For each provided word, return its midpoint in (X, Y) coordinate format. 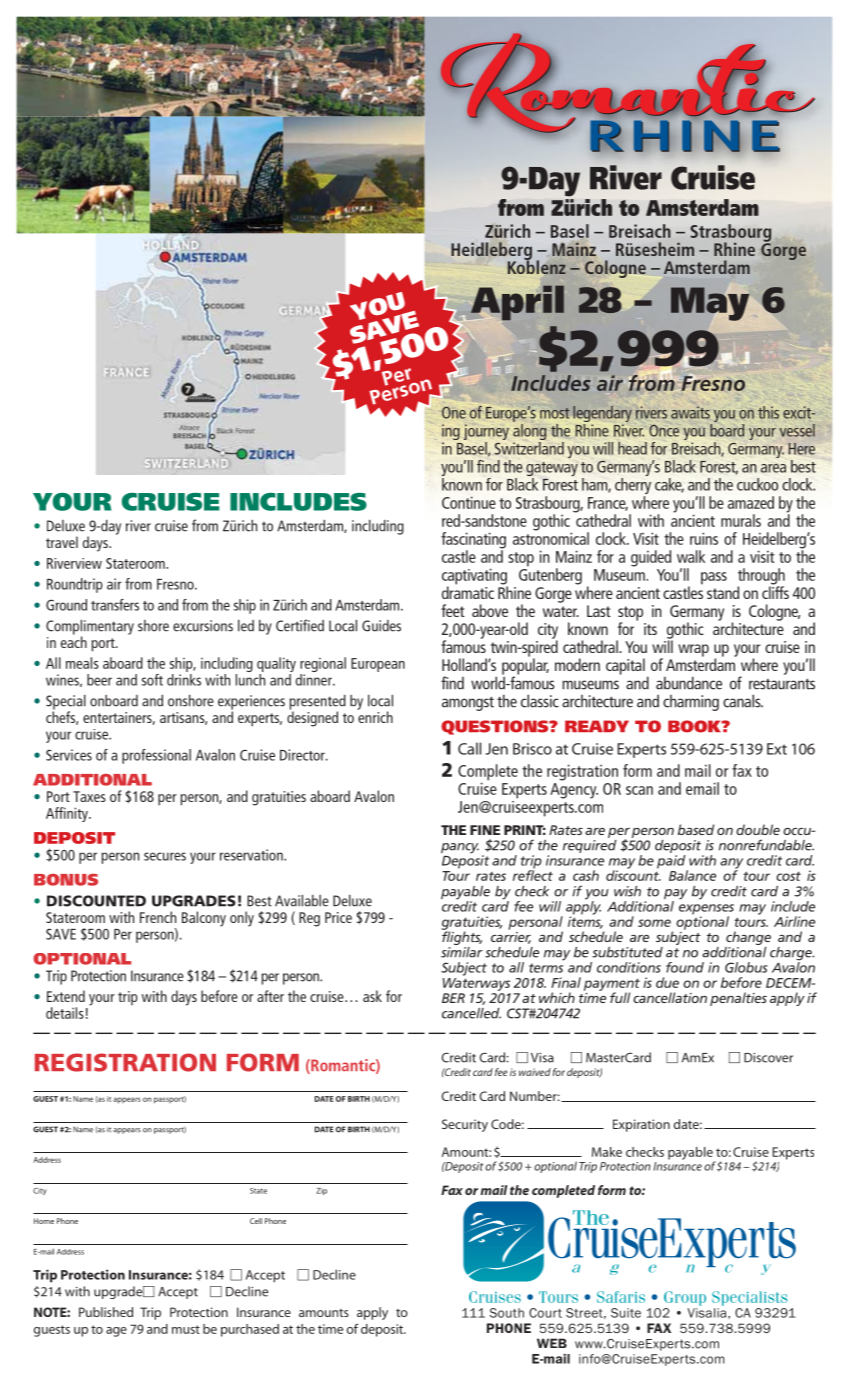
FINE (485, 830)
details (65, 1013)
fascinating (473, 541)
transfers (115, 605)
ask (372, 996)
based (696, 829)
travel (62, 542)
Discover (768, 1058)
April (517, 303)
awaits (690, 412)
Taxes (89, 796)
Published (106, 1312)
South (507, 1313)
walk (691, 556)
